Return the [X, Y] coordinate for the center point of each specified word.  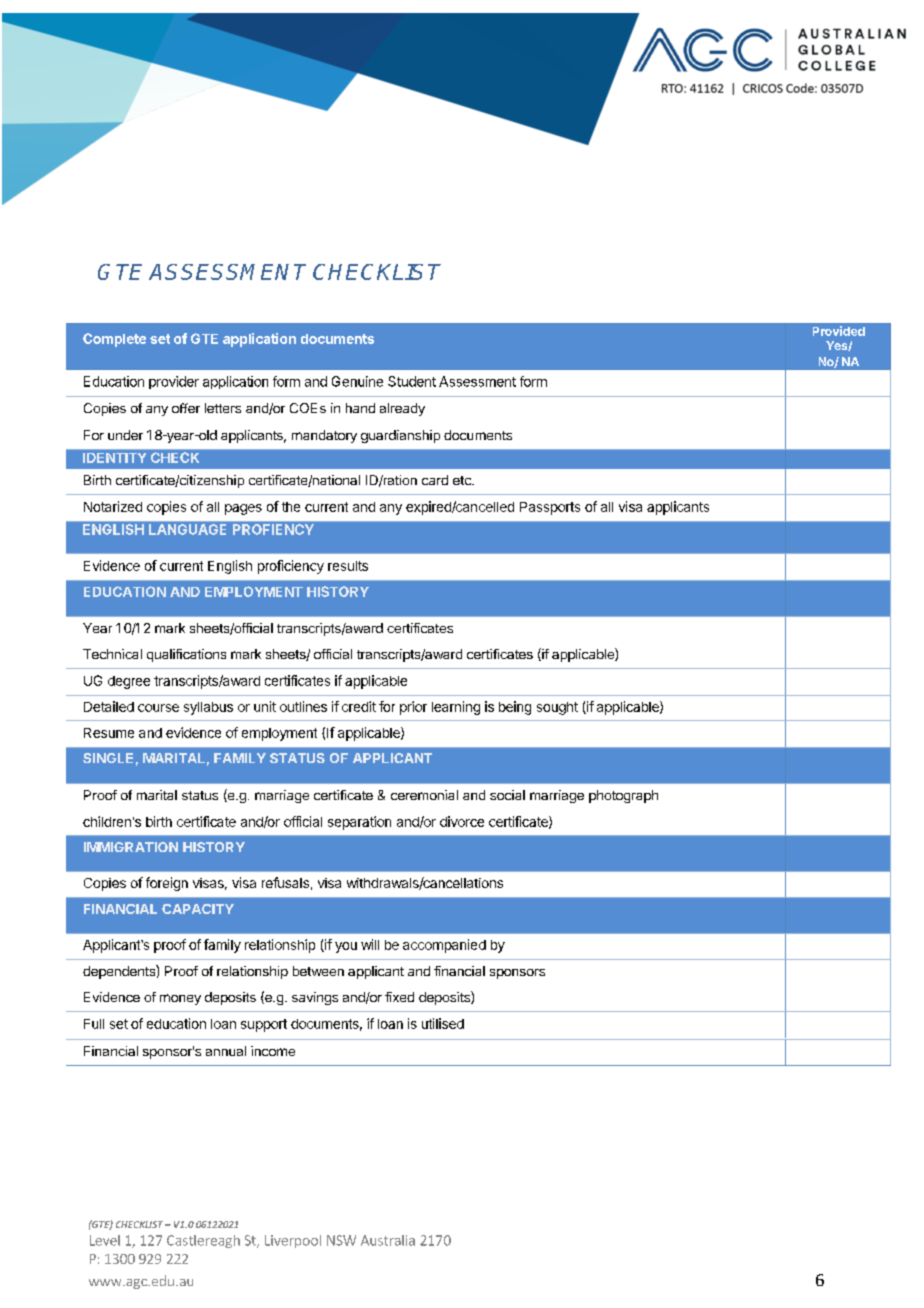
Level [105, 1240]
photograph [623, 796]
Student [412, 381]
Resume [109, 733]
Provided [839, 331]
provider [174, 382]
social [507, 795]
